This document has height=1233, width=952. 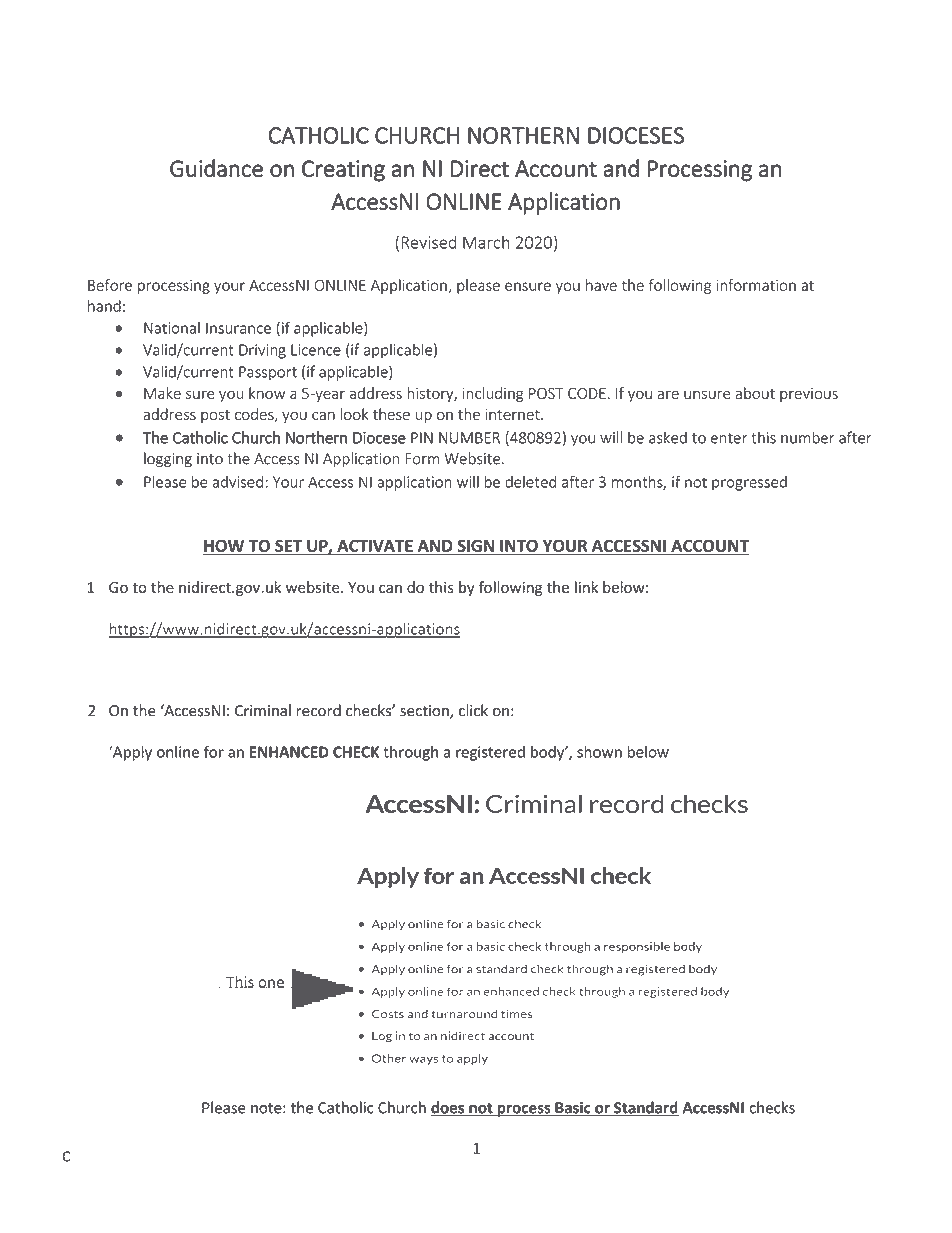 I want to click on enter, so click(x=729, y=438).
